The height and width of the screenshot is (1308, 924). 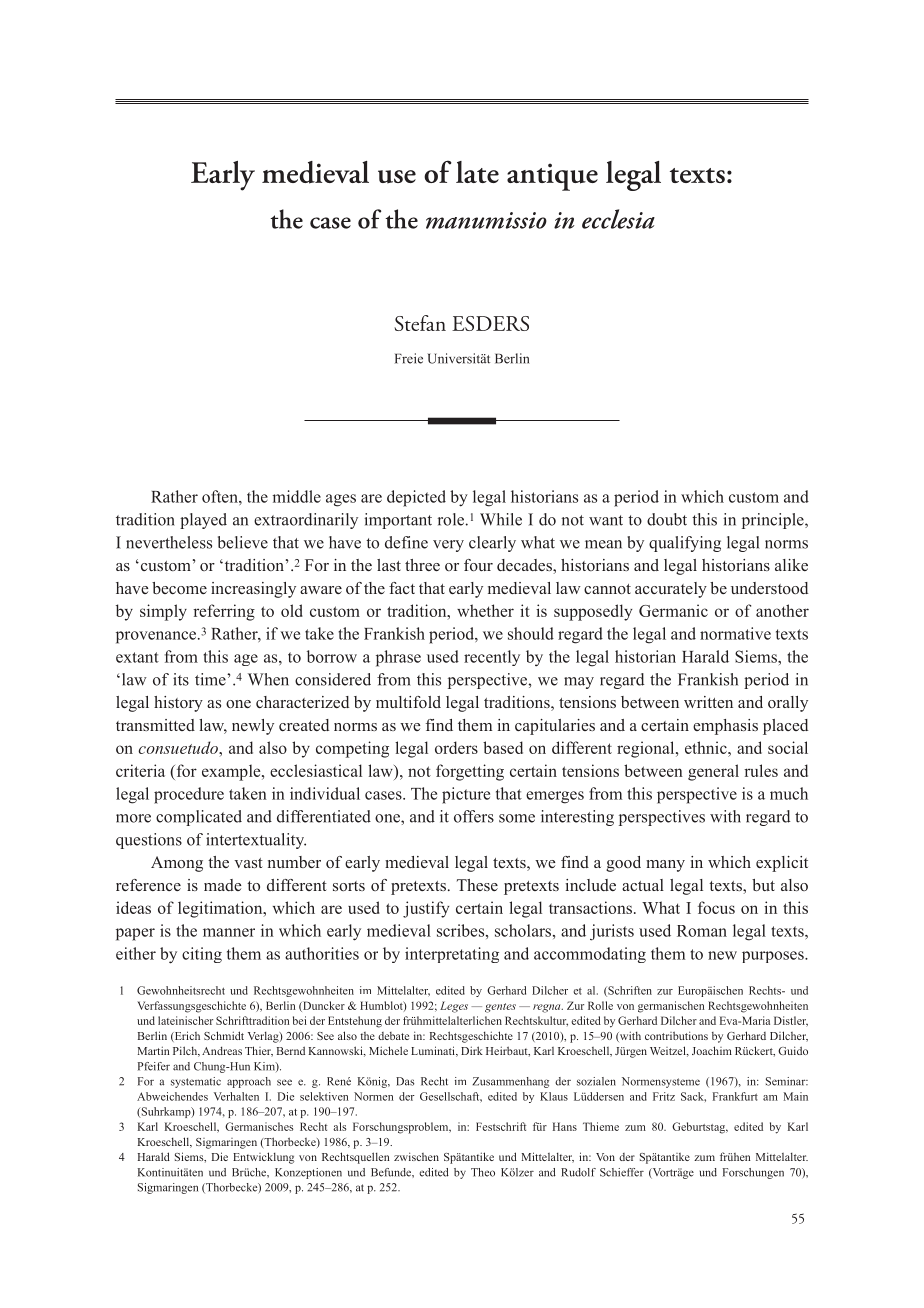 I want to click on recently, so click(x=492, y=658).
